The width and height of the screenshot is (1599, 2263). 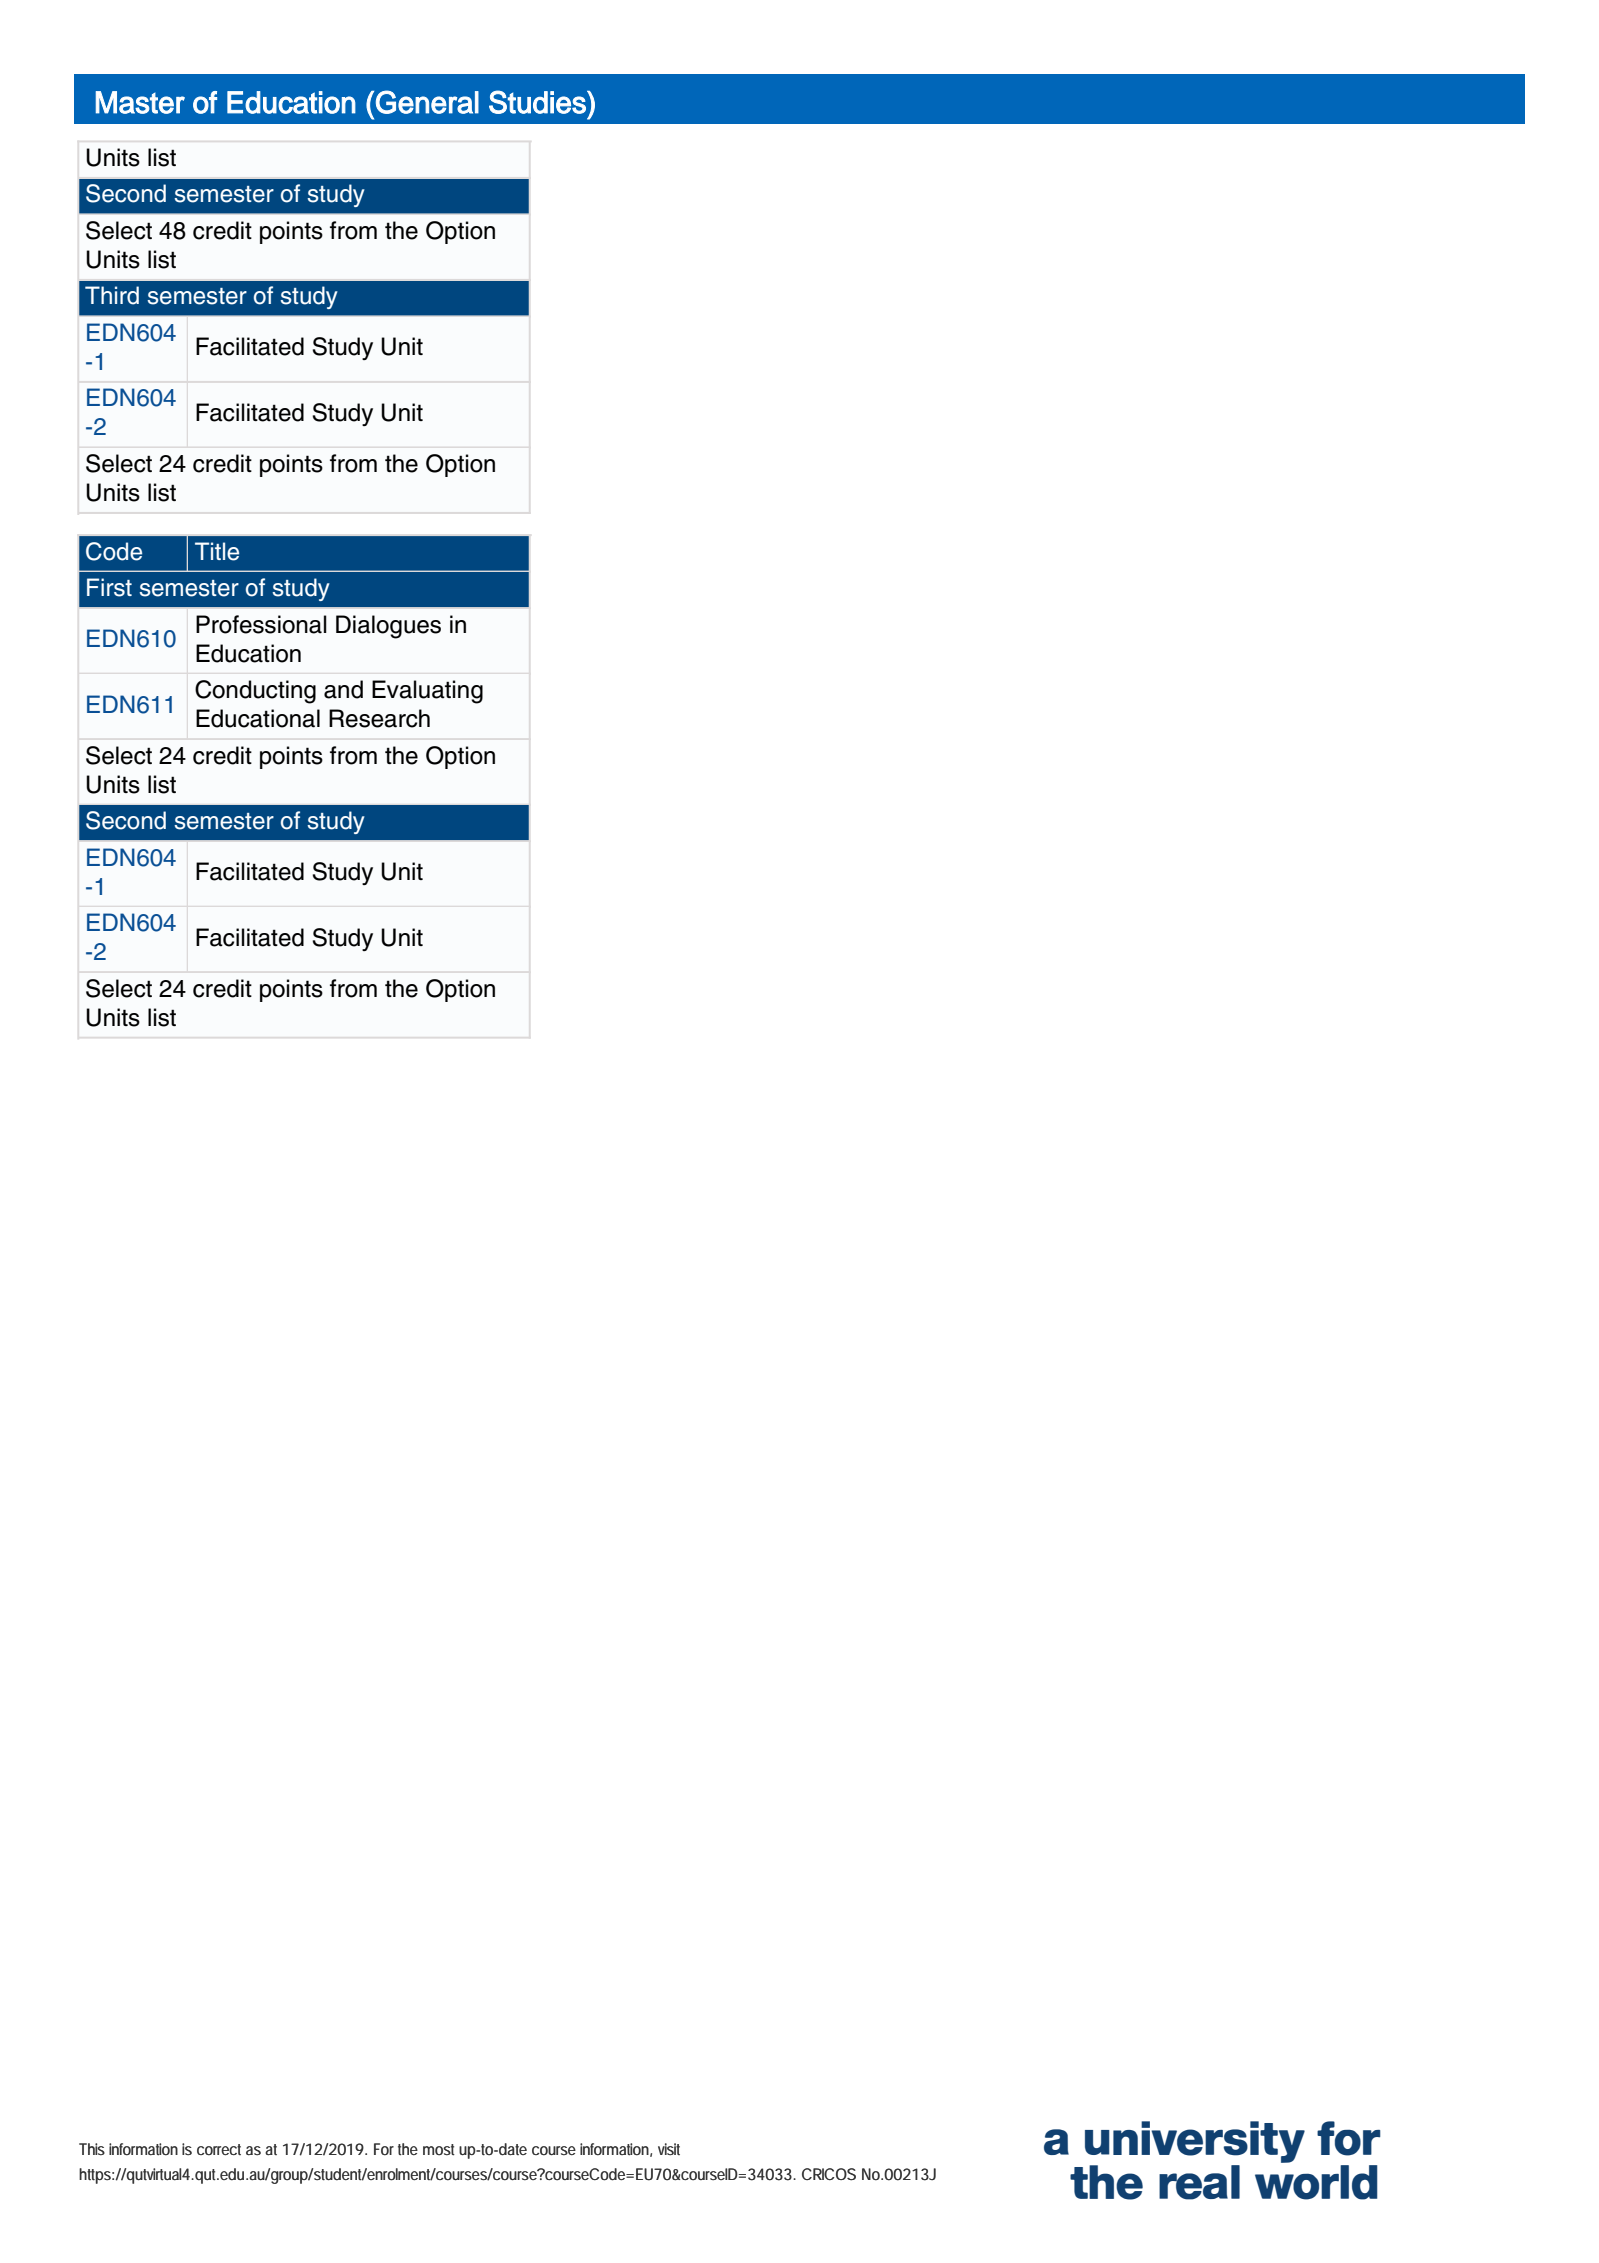 I want to click on General, so click(x=427, y=102).
